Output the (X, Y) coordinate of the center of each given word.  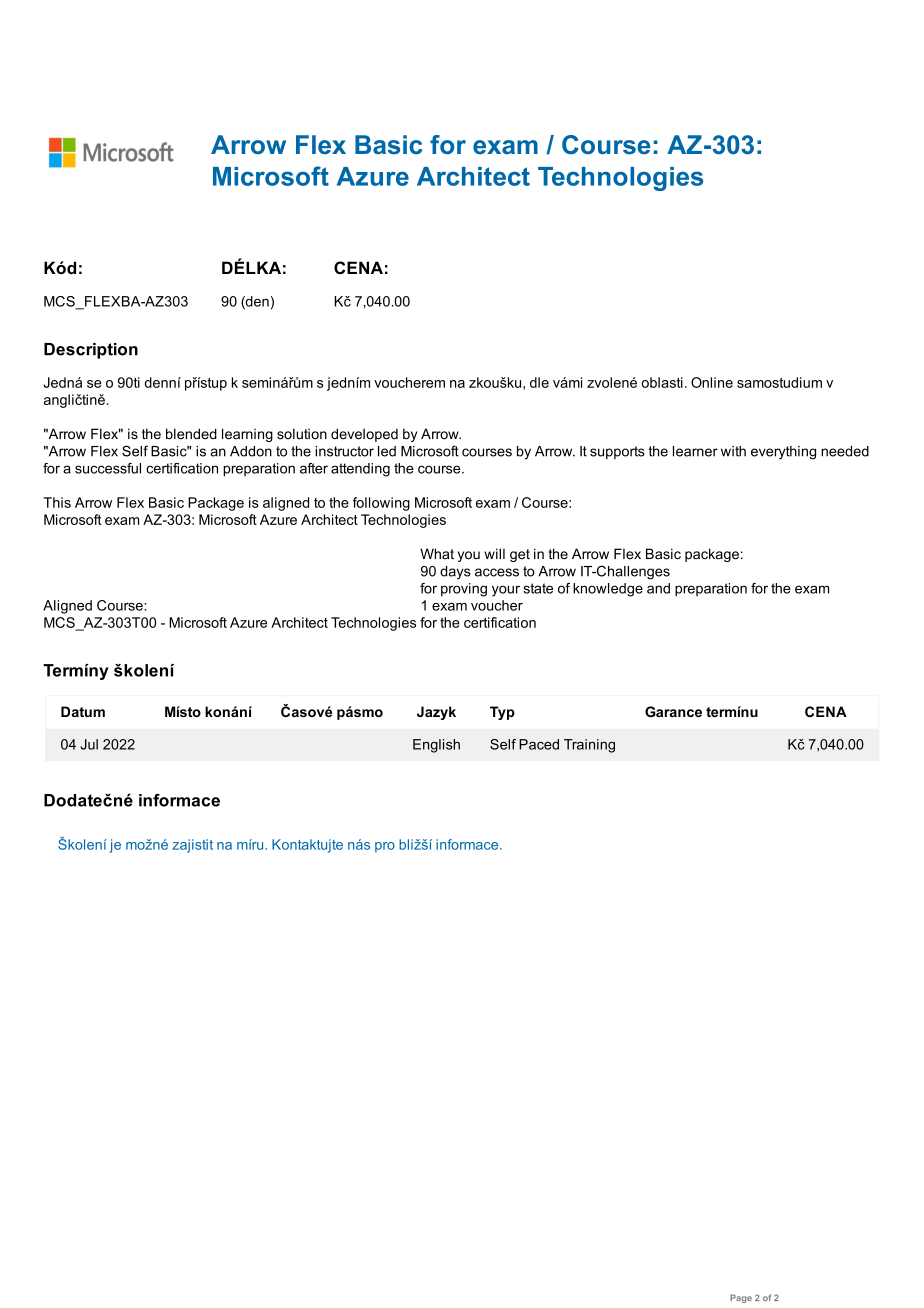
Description (91, 351)
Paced (539, 744)
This (57, 502)
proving (464, 590)
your (506, 591)
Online (712, 382)
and (658, 588)
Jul (89, 744)
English (436, 746)
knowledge (608, 590)
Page (741, 1298)
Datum (83, 711)
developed (364, 435)
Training (589, 746)
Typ (502, 713)
